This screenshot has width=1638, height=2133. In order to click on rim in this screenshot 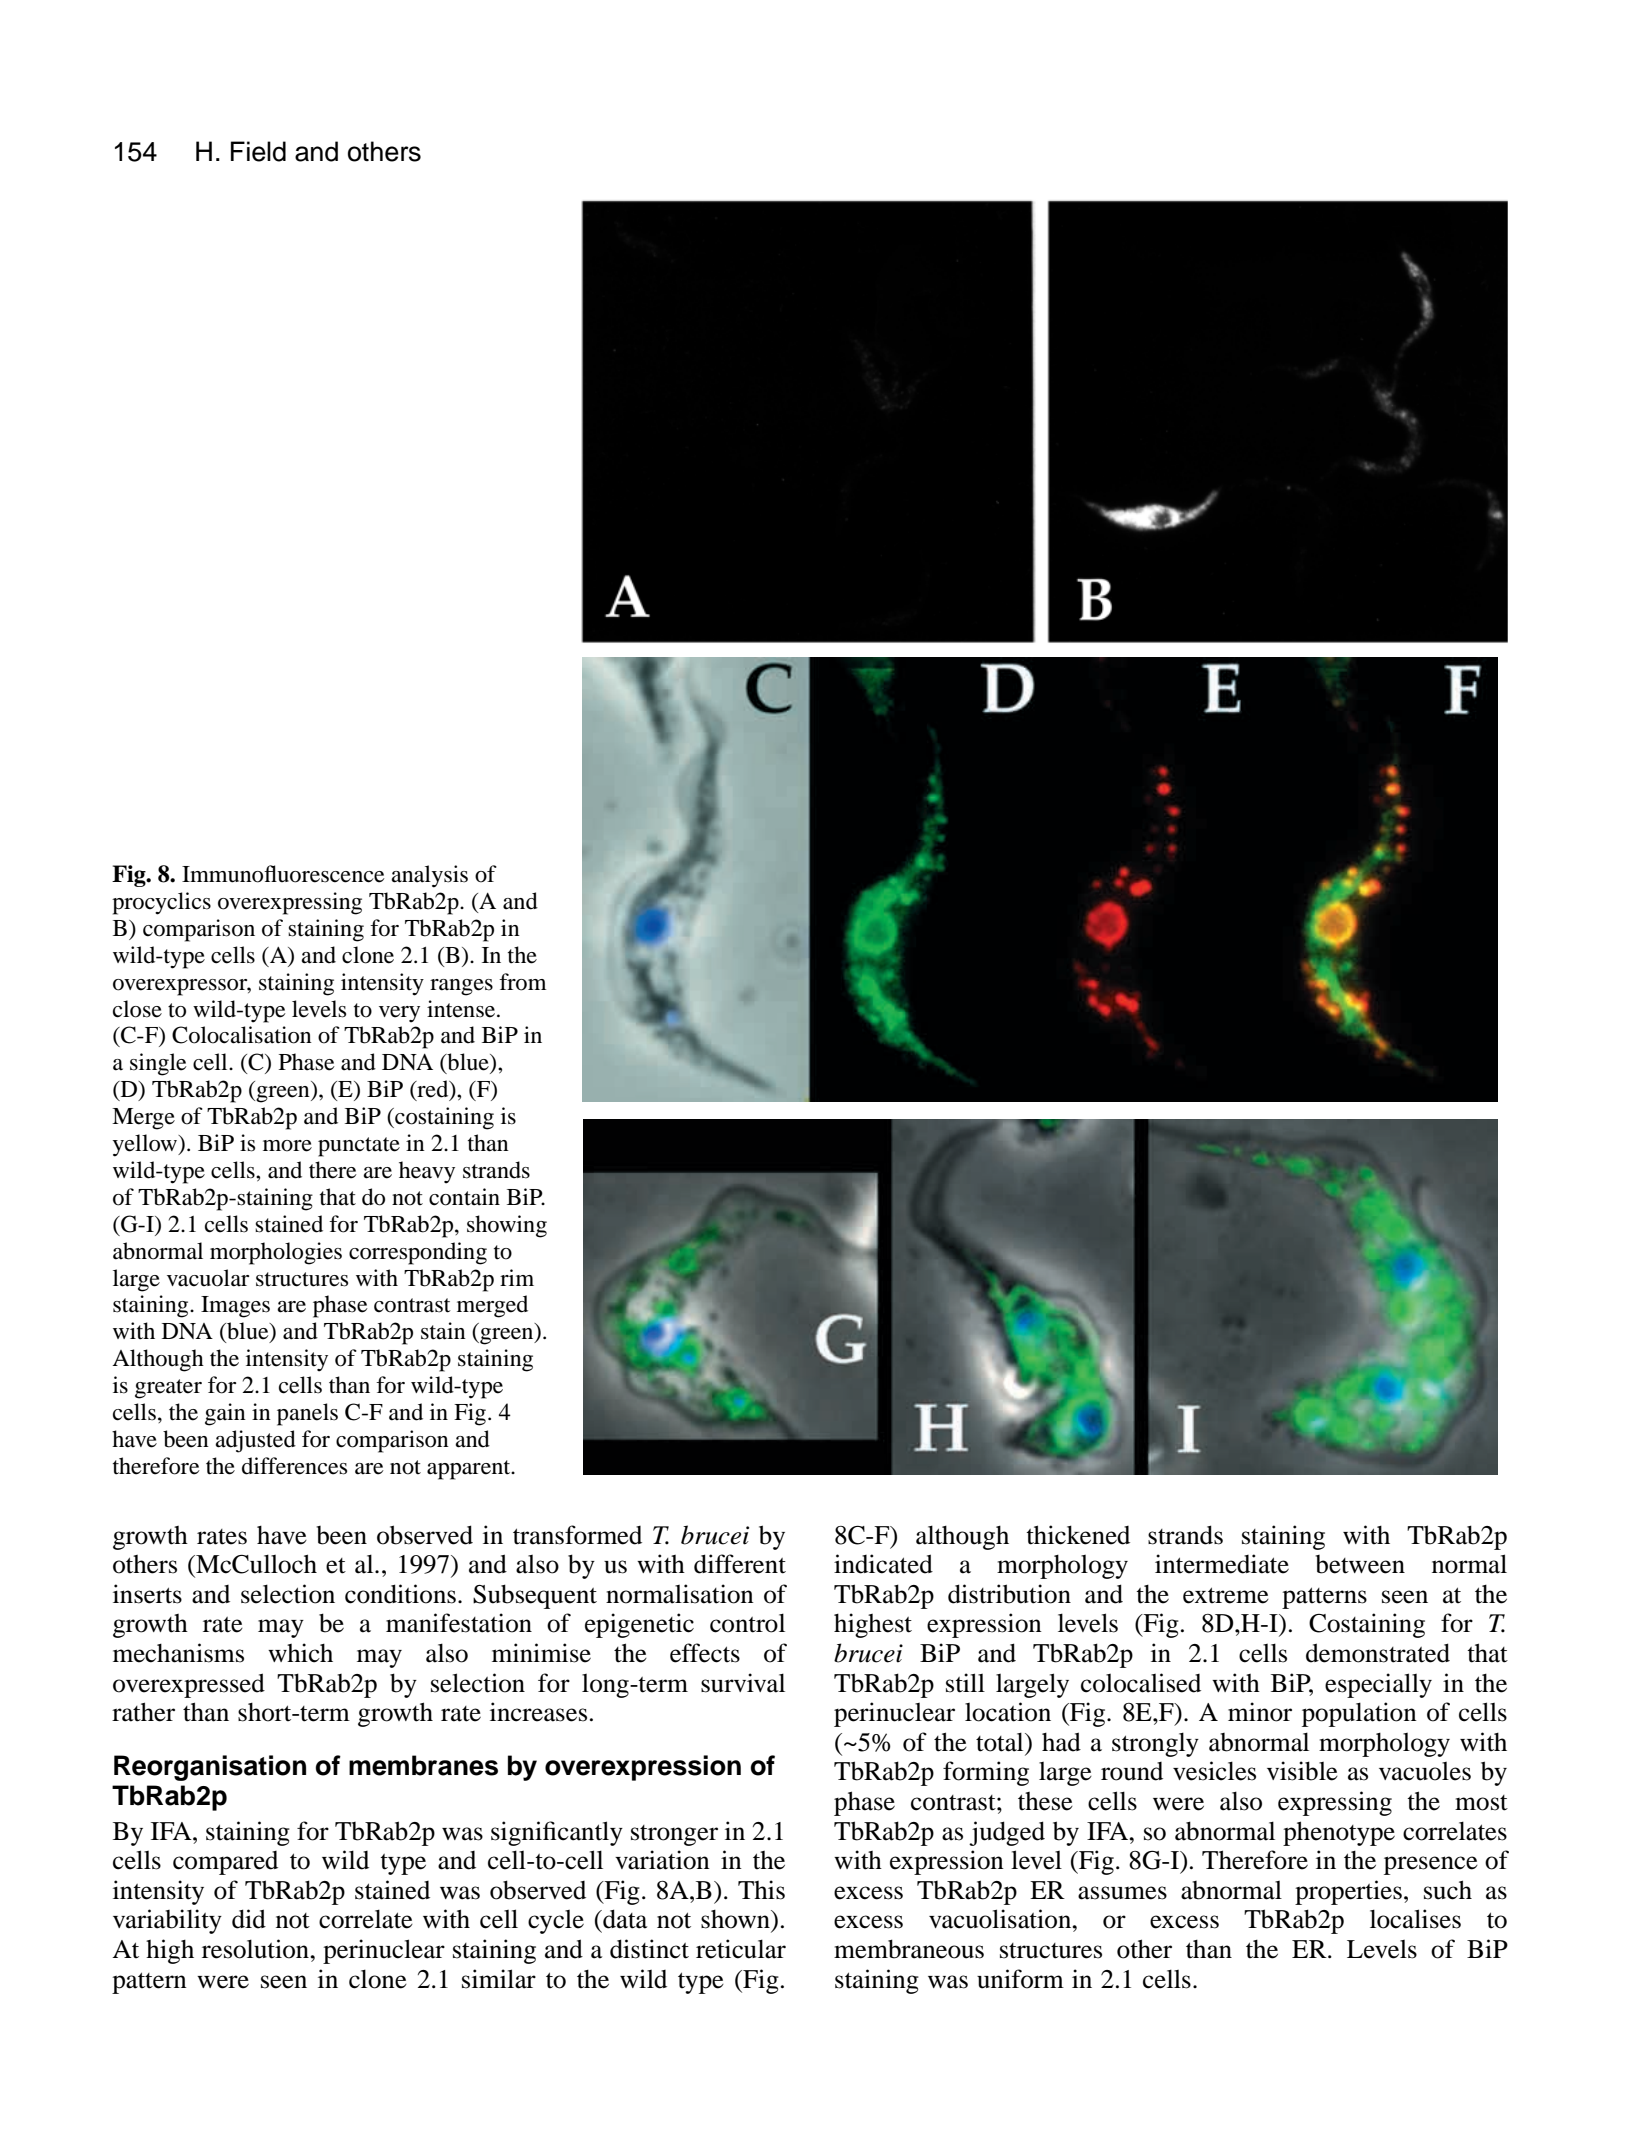, I will do `click(517, 1277)`.
